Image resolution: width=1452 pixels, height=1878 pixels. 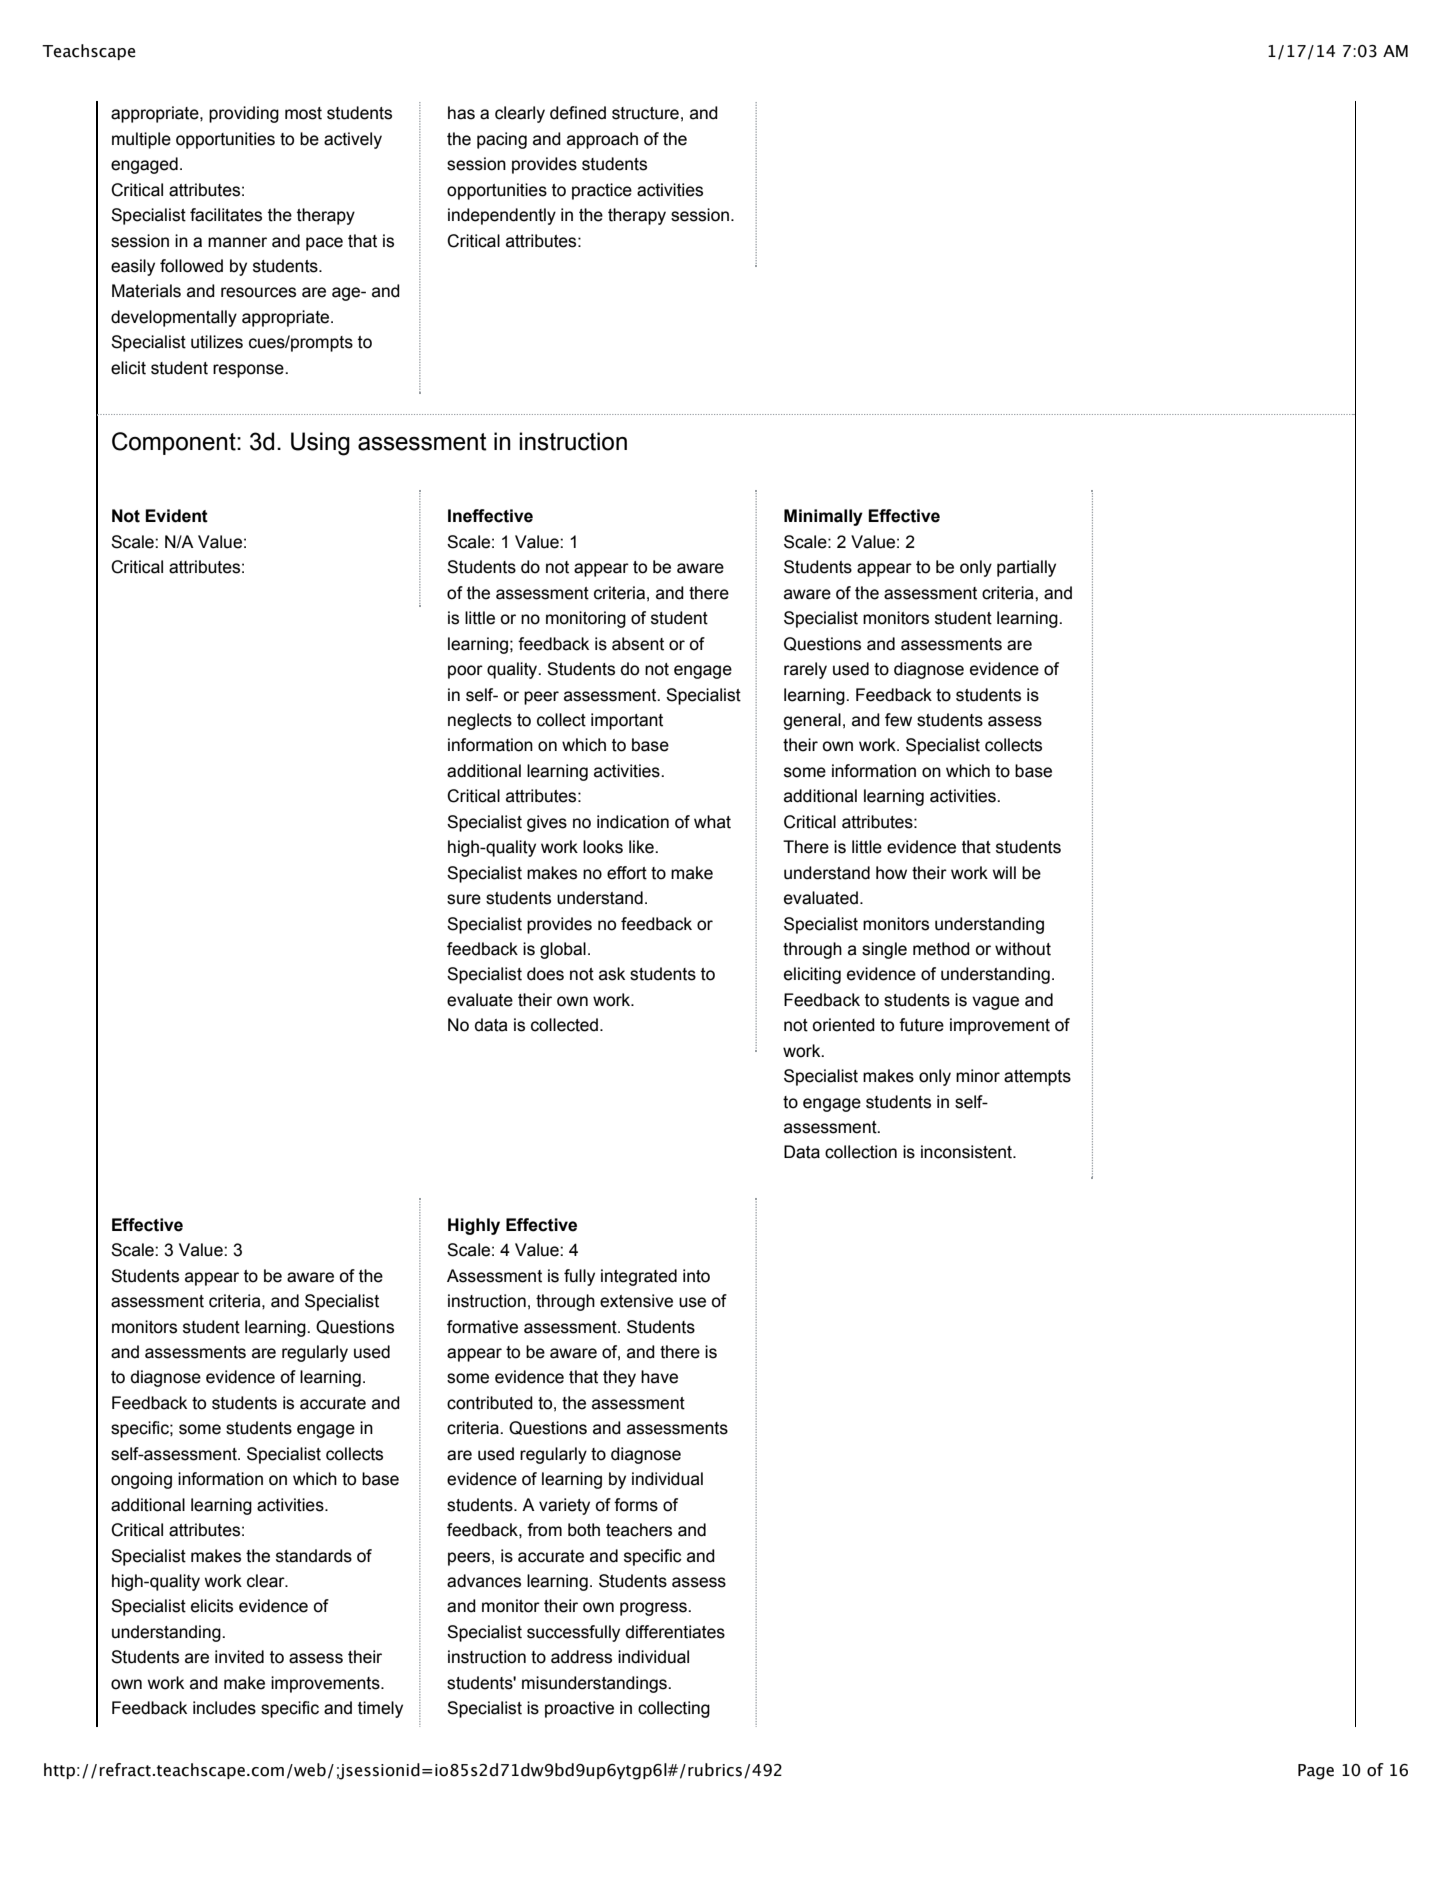 What do you see at coordinates (244, 114) in the document?
I see `providing` at bounding box center [244, 114].
